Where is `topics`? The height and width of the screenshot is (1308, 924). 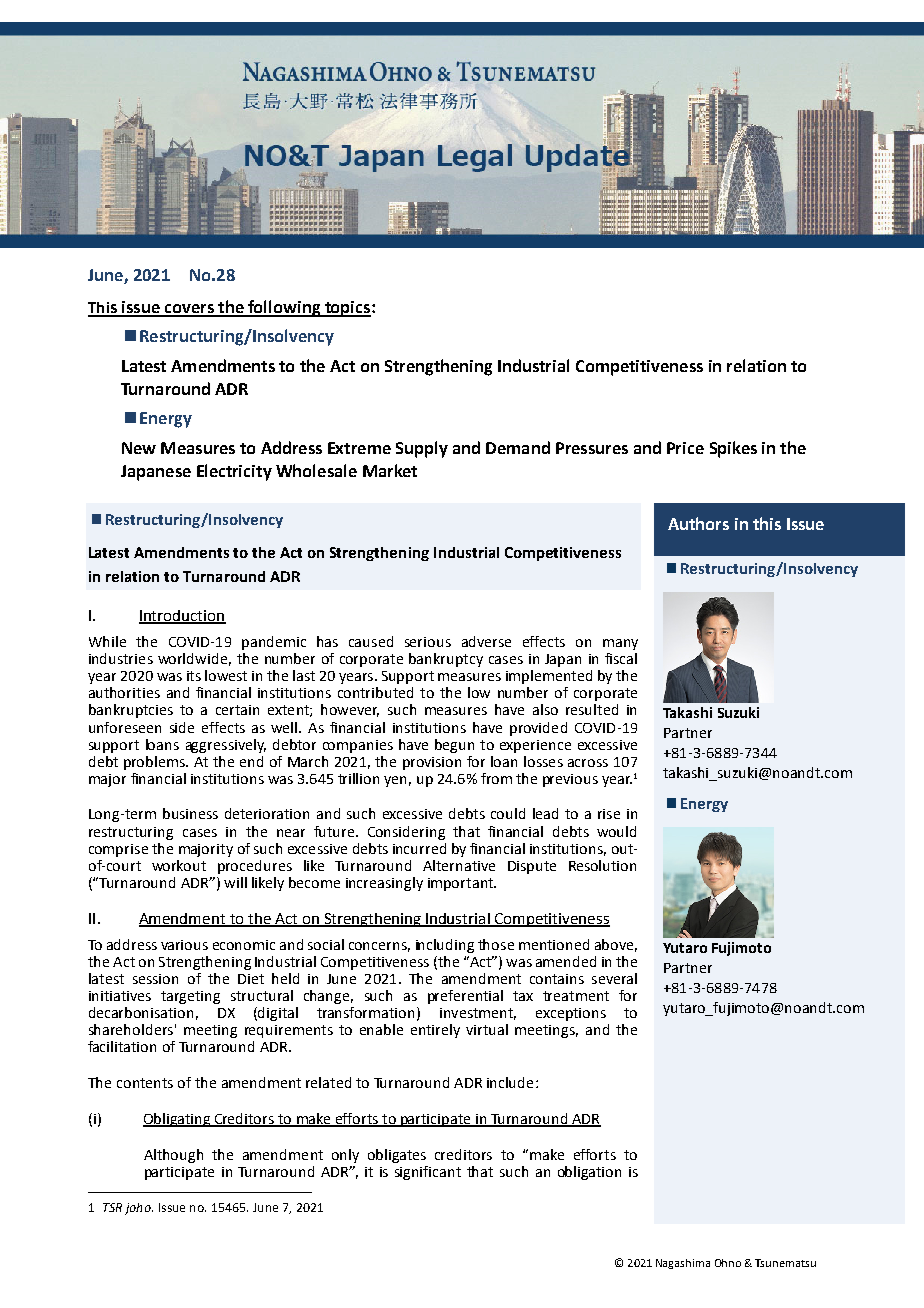
topics is located at coordinates (347, 309).
